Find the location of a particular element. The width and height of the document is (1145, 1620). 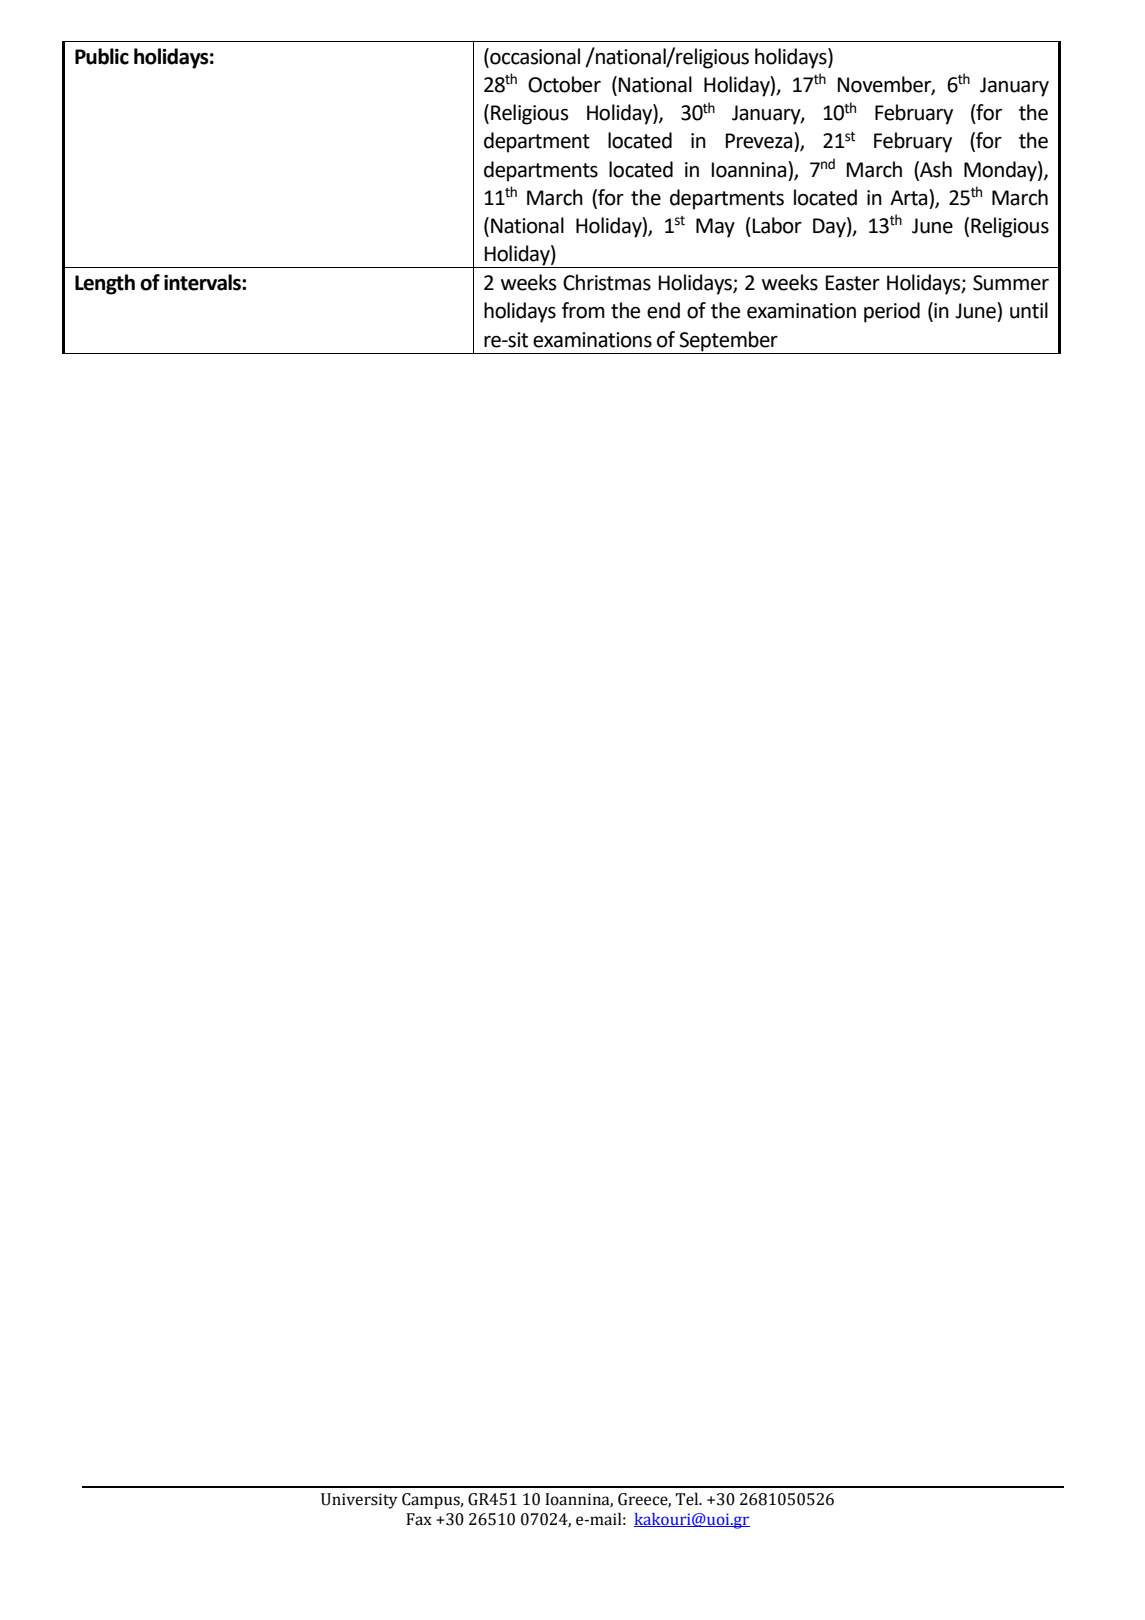

October is located at coordinates (564, 84).
